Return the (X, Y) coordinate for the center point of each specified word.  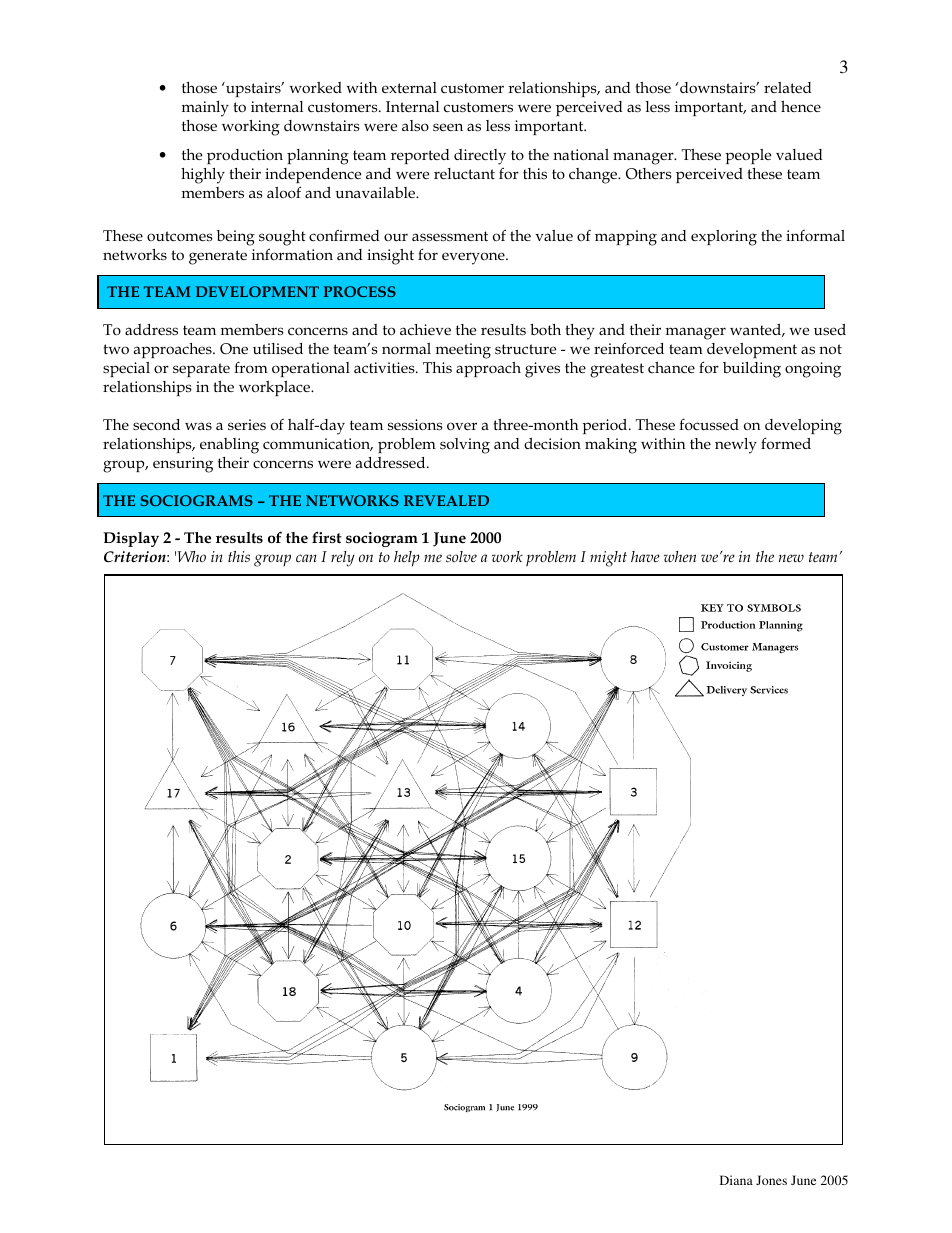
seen (448, 127)
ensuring (183, 465)
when (680, 556)
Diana (736, 1180)
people (748, 156)
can (306, 558)
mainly (205, 109)
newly (736, 446)
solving (465, 446)
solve (461, 556)
